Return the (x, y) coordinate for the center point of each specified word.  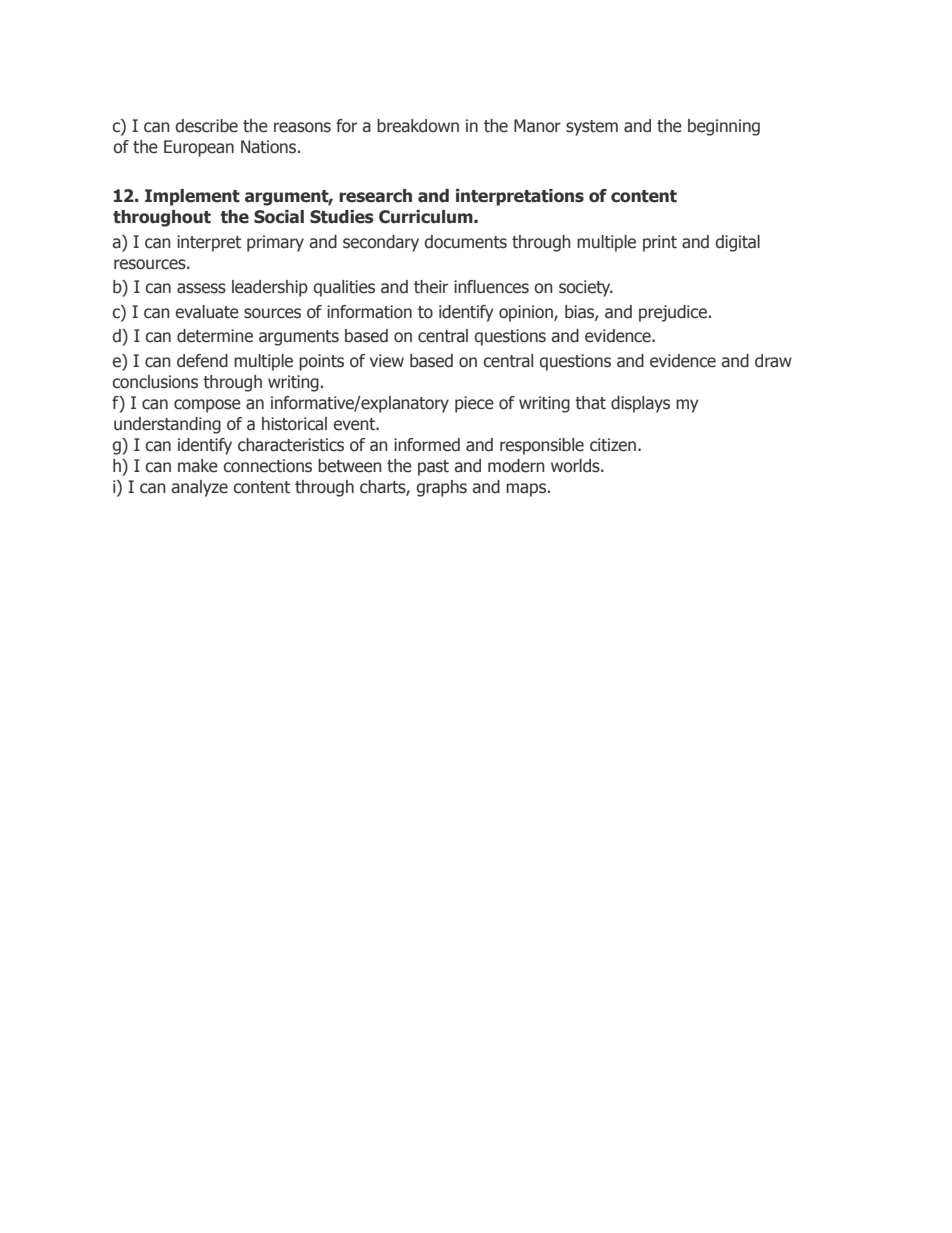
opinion (527, 313)
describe (206, 126)
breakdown (418, 126)
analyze (199, 488)
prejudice (673, 313)
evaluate (207, 312)
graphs (441, 488)
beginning (724, 127)
